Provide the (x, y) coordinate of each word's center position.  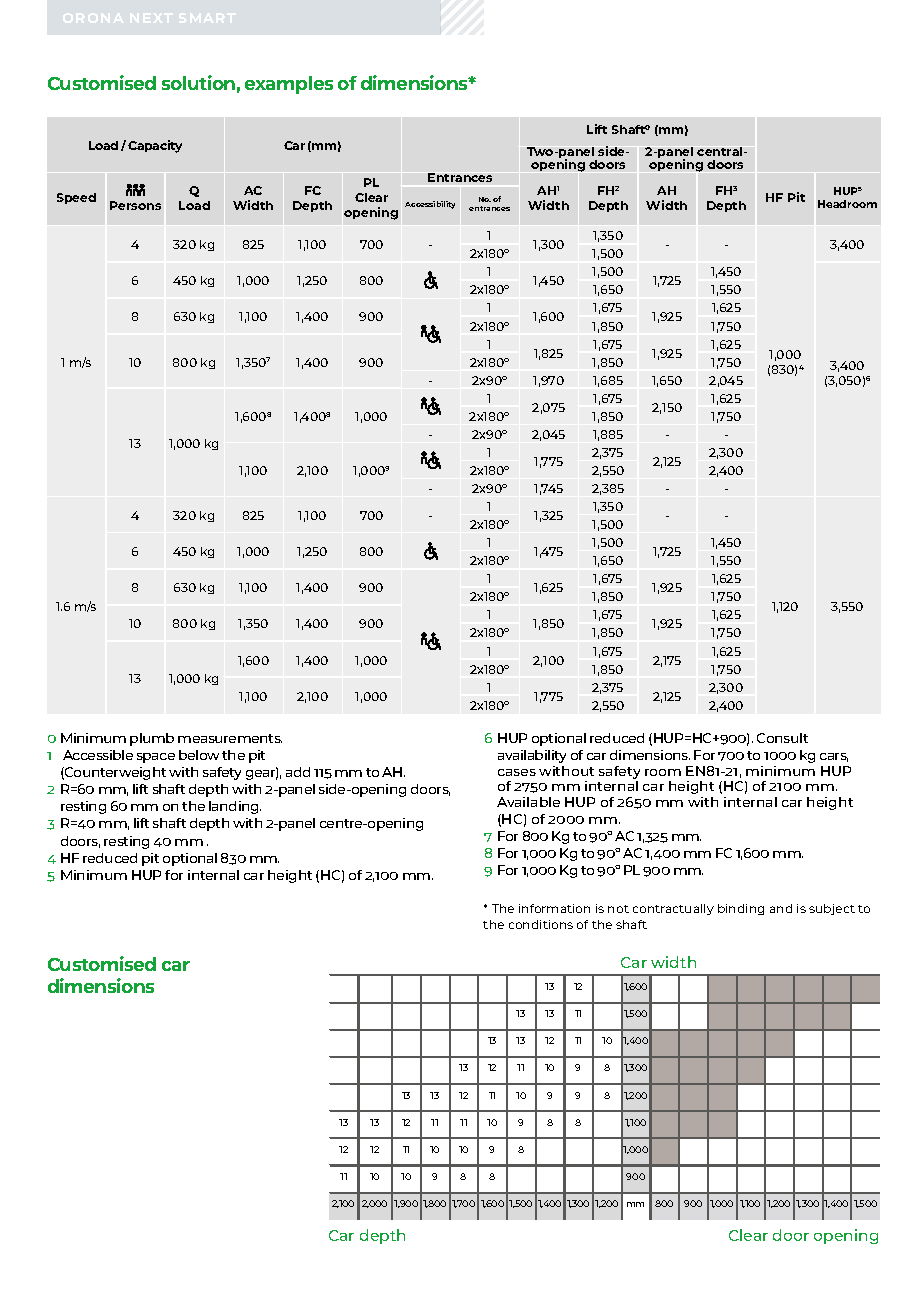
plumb (152, 739)
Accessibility (430, 205)
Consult (782, 738)
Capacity (155, 146)
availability (532, 756)
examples (289, 85)
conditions (541, 924)
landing (235, 807)
